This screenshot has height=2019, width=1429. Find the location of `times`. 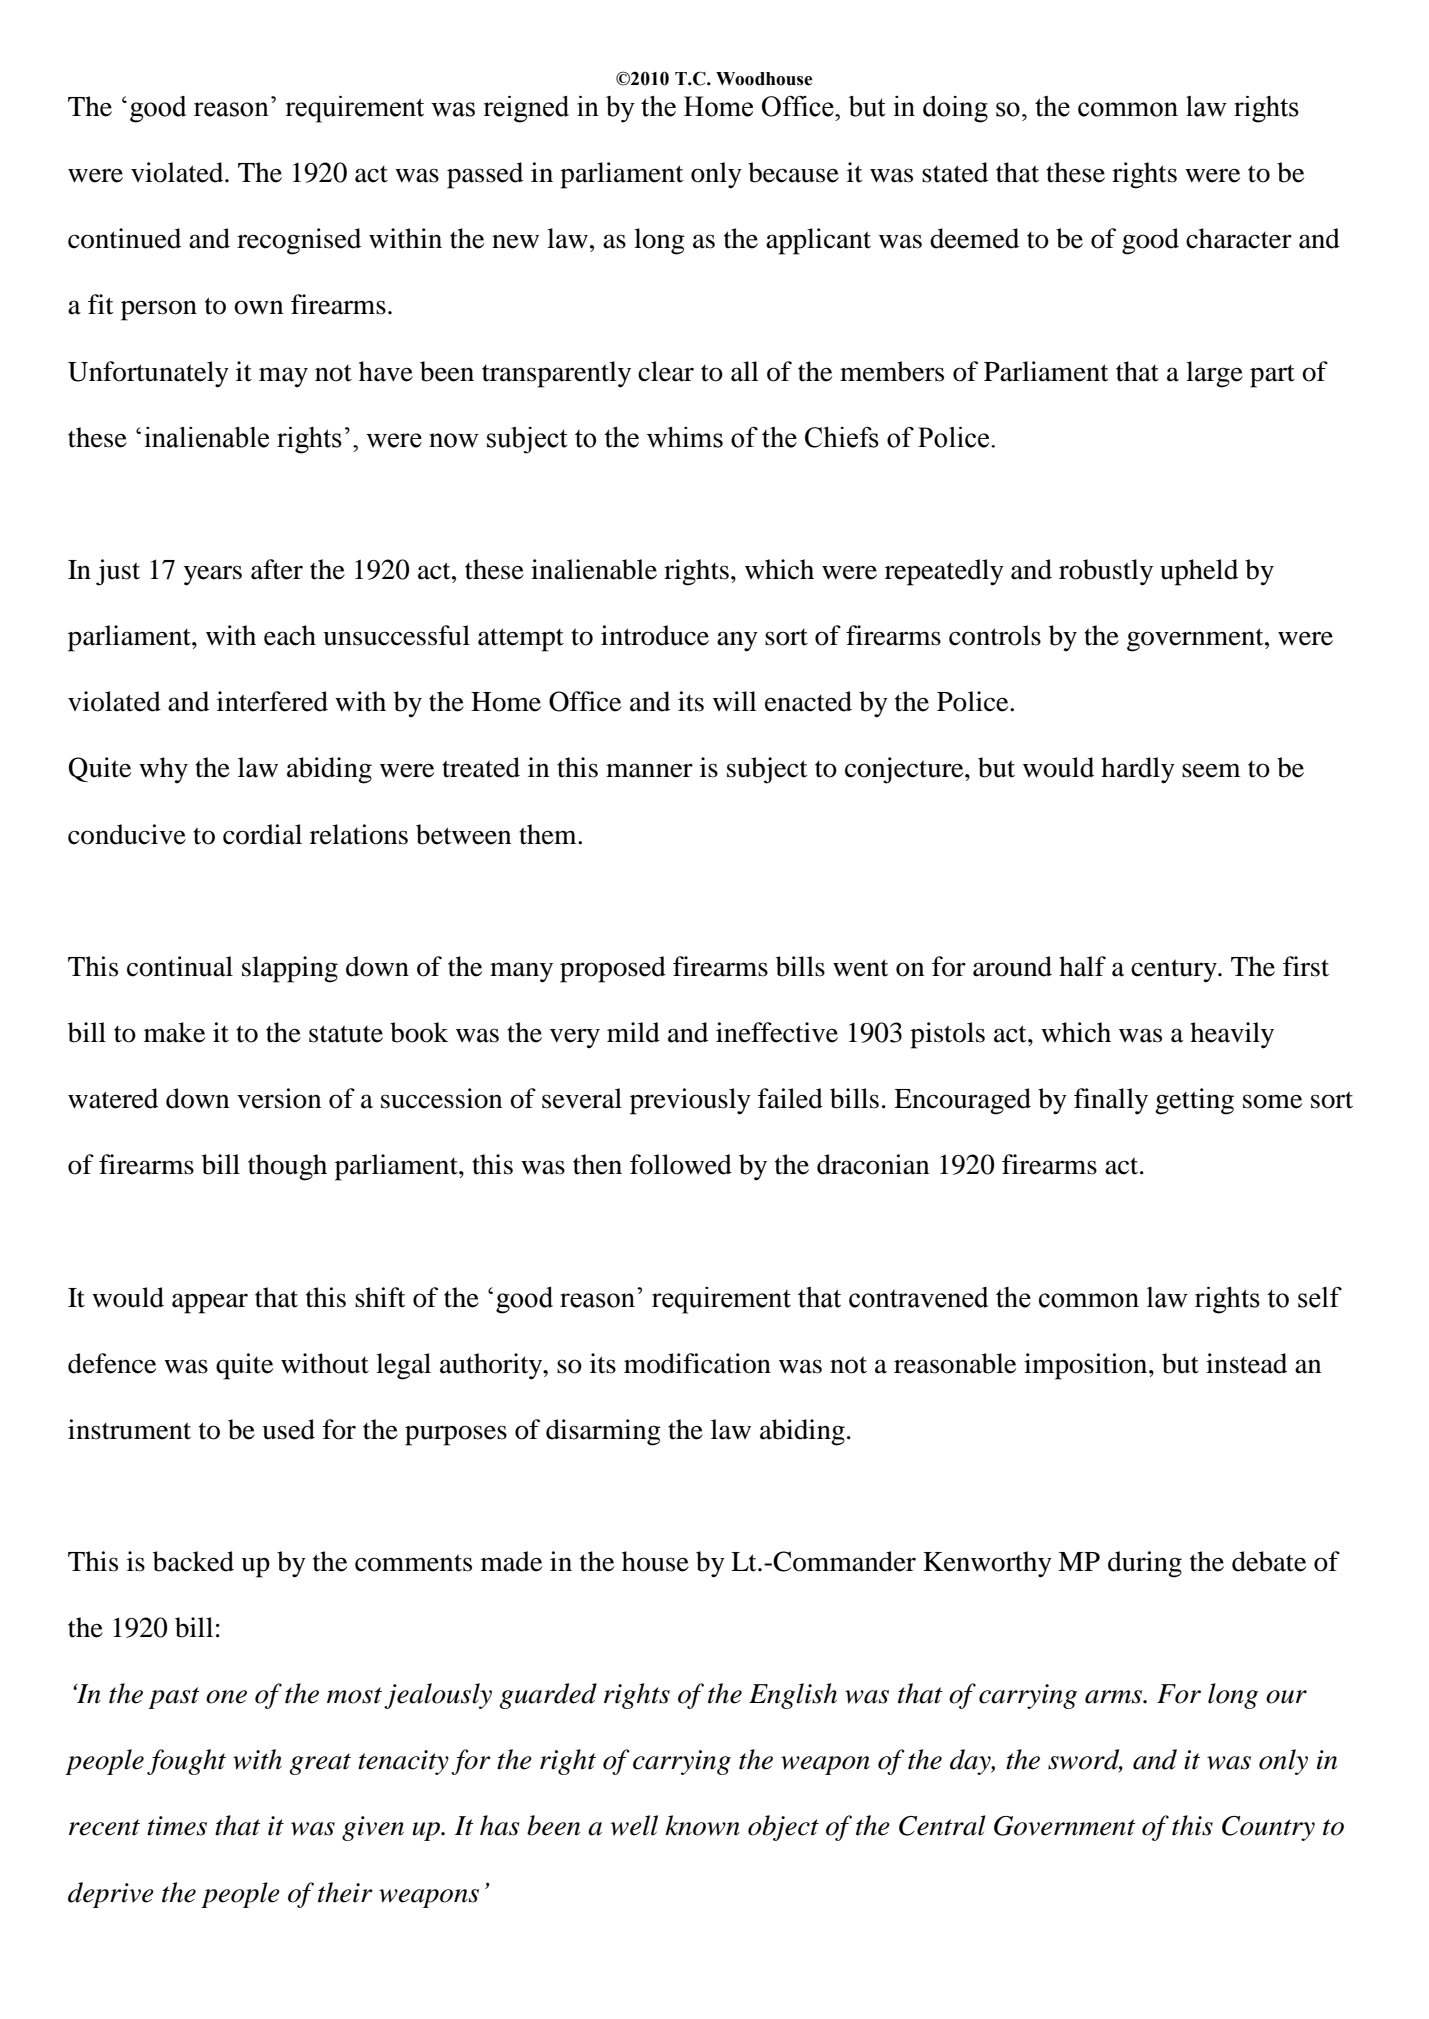

times is located at coordinates (177, 1826).
